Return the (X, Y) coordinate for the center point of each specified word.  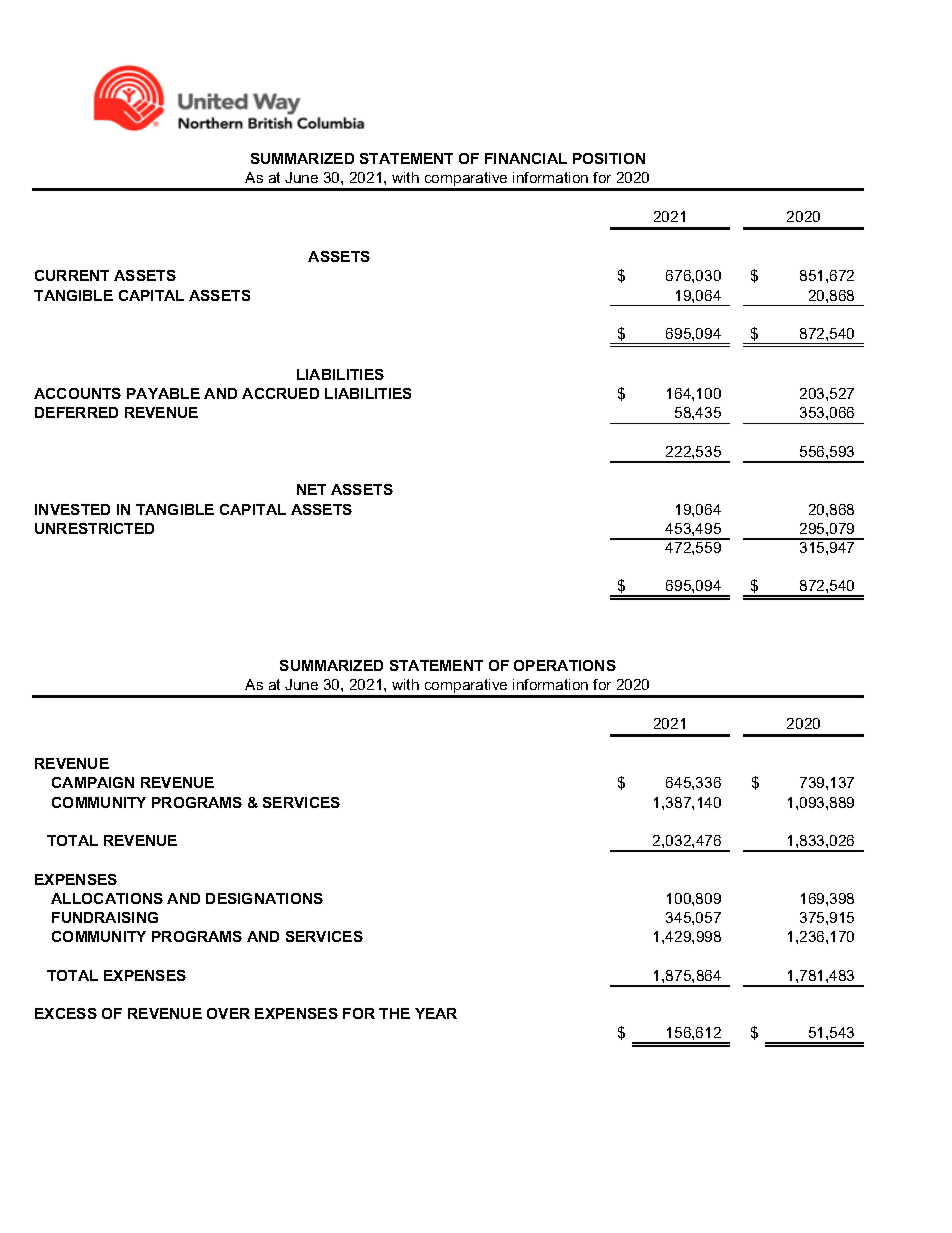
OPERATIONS (565, 665)
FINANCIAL (526, 158)
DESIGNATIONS (264, 898)
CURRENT (72, 275)
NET (311, 489)
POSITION (609, 158)
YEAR (436, 1013)
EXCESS (66, 1013)
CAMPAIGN (93, 782)
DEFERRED (76, 412)
